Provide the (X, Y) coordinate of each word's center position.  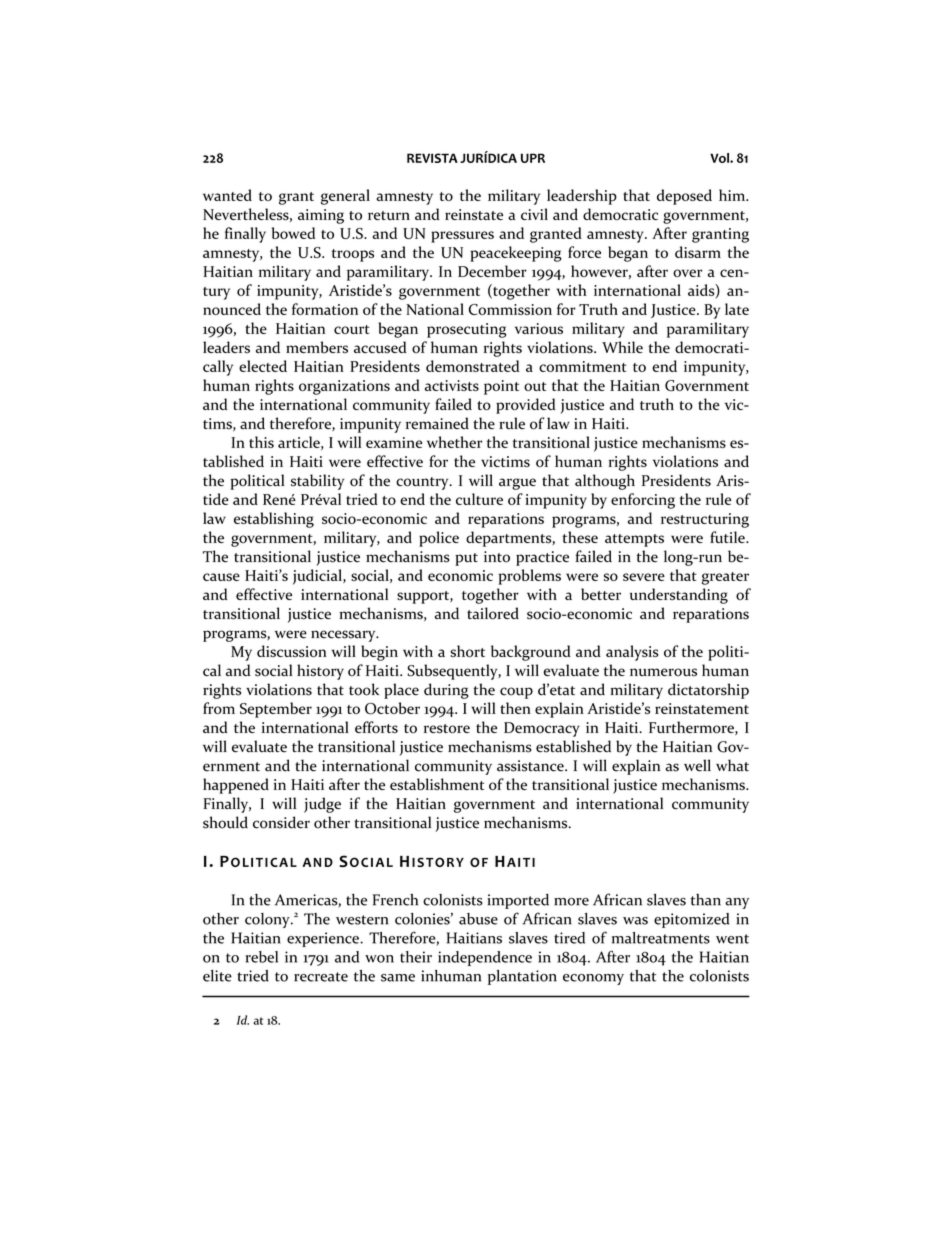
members (317, 347)
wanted (227, 195)
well (697, 765)
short (467, 651)
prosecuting (466, 330)
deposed (684, 197)
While (622, 347)
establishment (437, 784)
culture (479, 499)
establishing (274, 520)
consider (281, 822)
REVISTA (432, 158)
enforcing (643, 501)
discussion (292, 651)
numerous (663, 672)
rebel (261, 957)
